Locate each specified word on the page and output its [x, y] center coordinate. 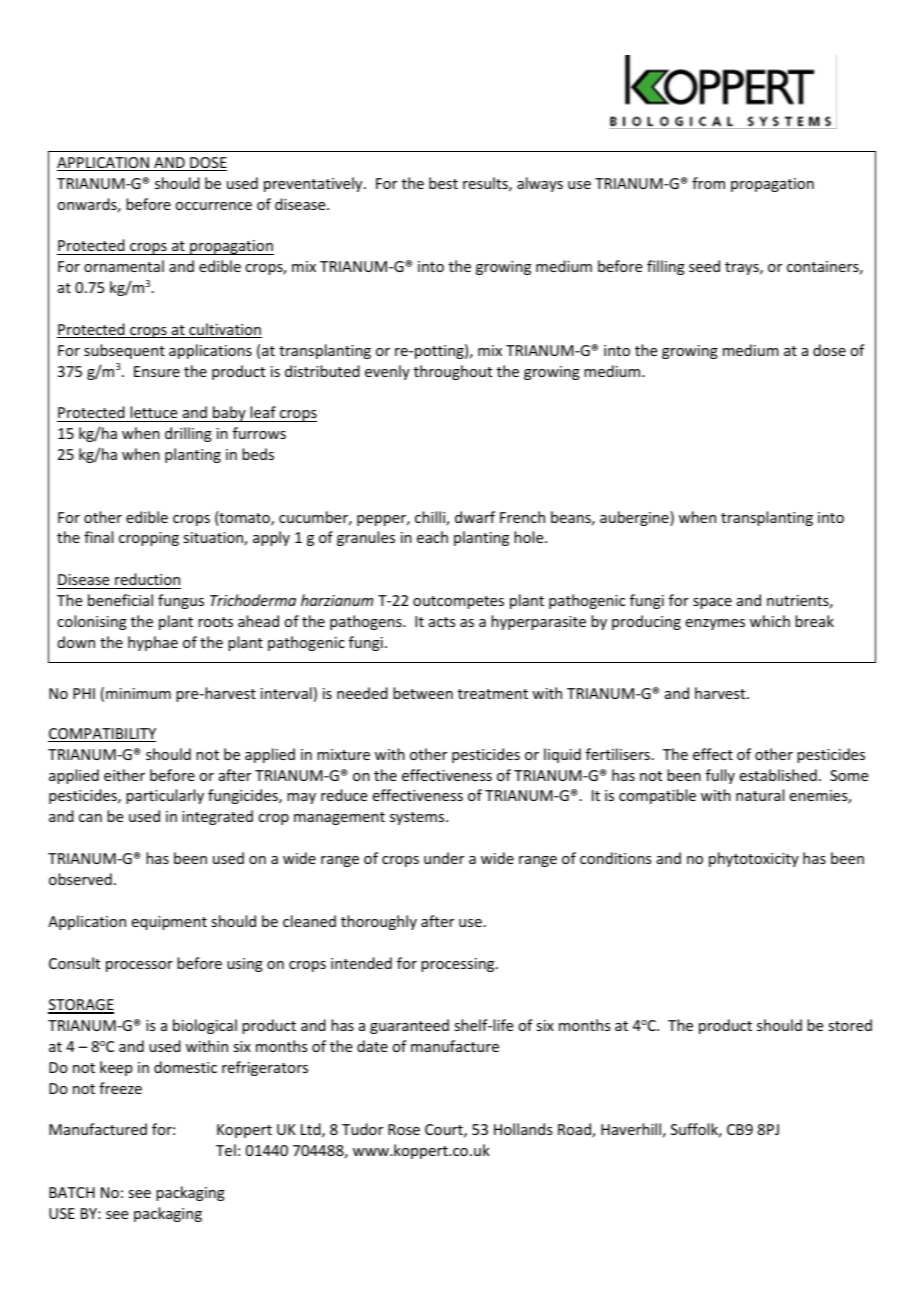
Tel [226, 1150]
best [443, 183]
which [770, 621]
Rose [404, 1129]
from [708, 183]
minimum [138, 693]
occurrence [213, 206]
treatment [493, 694]
